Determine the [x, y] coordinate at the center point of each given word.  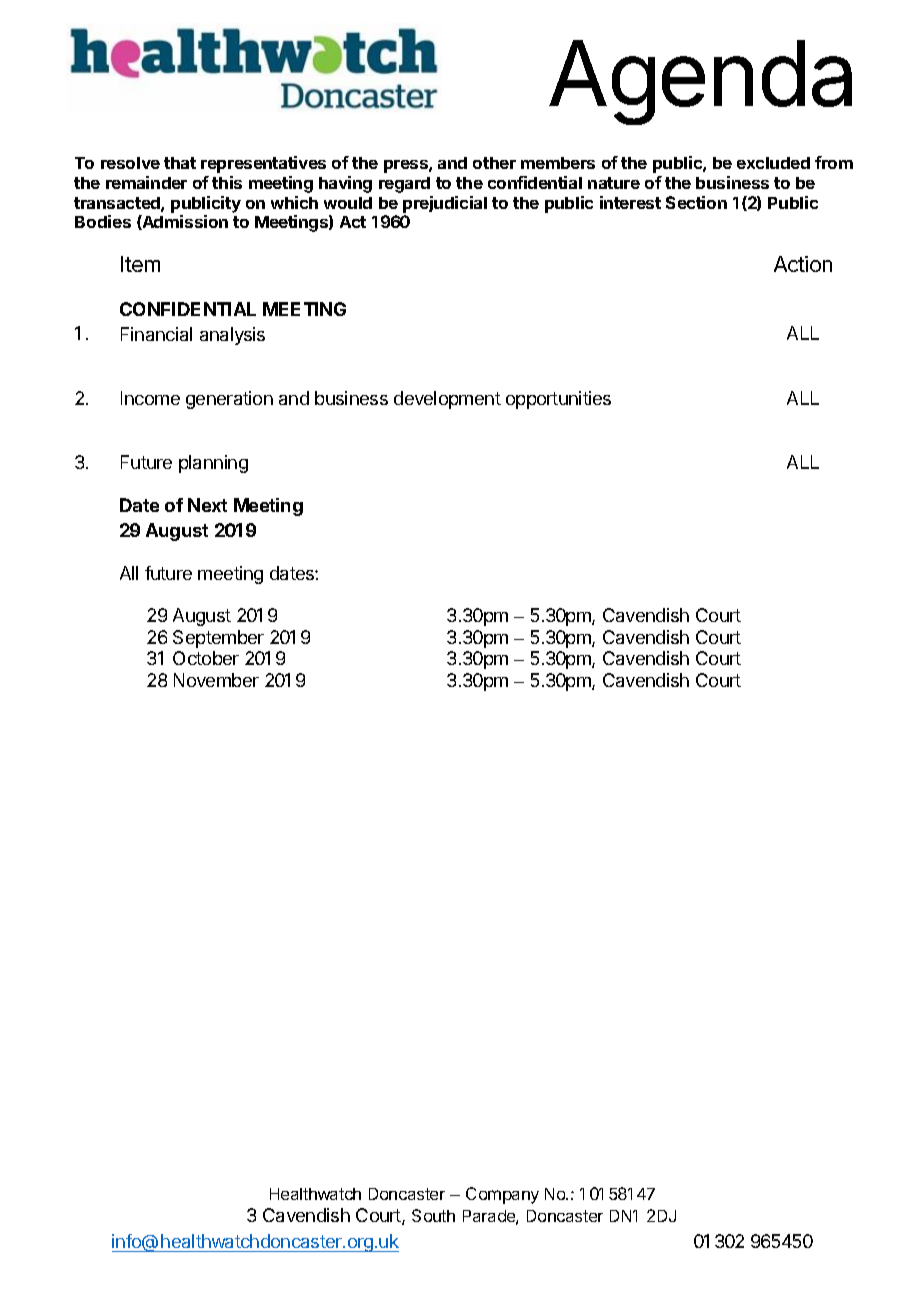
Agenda [700, 82]
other [494, 163]
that [180, 163]
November [216, 680]
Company [502, 1195]
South [433, 1215]
